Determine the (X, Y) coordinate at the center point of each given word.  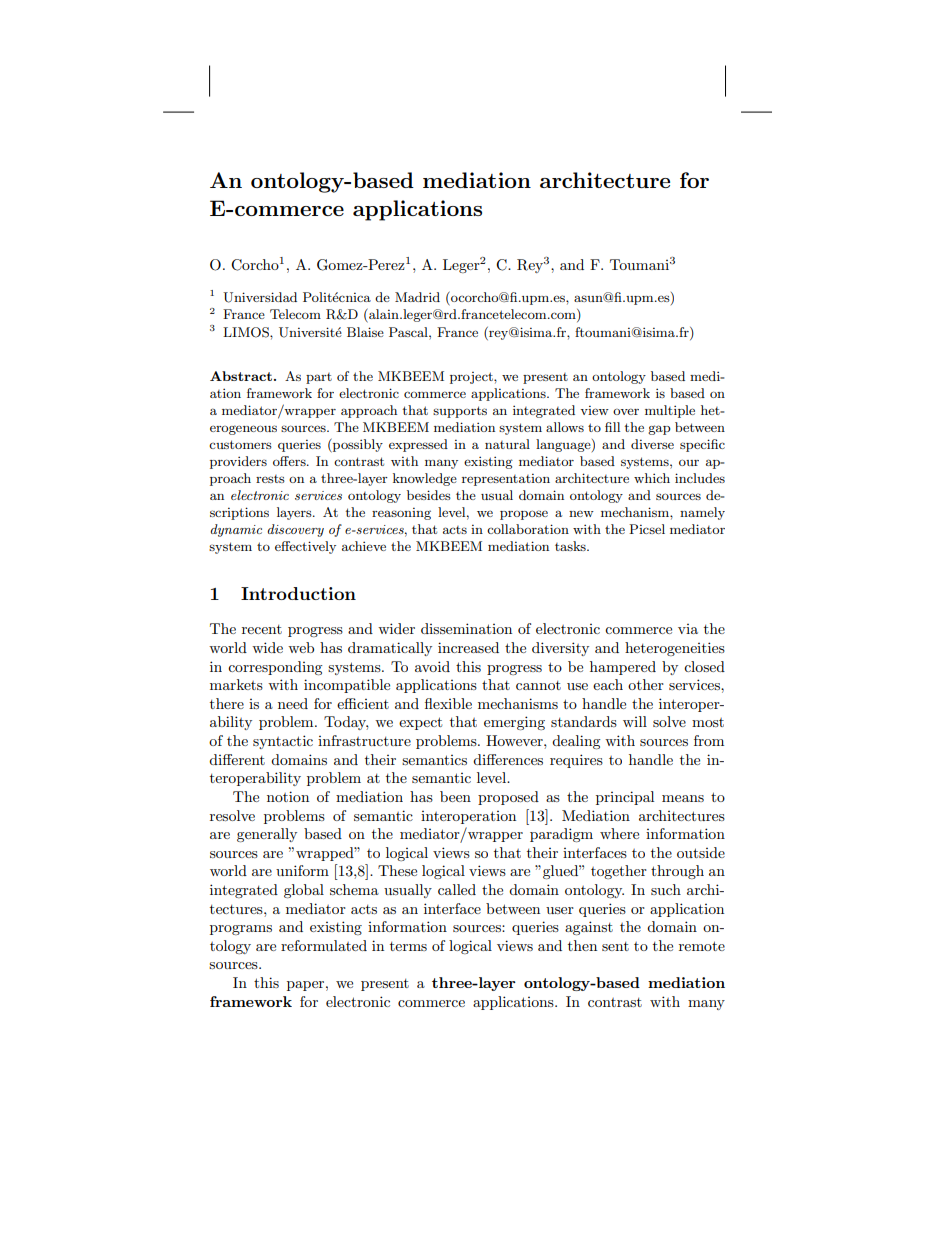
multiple (670, 411)
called (457, 889)
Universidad (260, 297)
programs (241, 930)
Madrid (417, 297)
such (666, 889)
